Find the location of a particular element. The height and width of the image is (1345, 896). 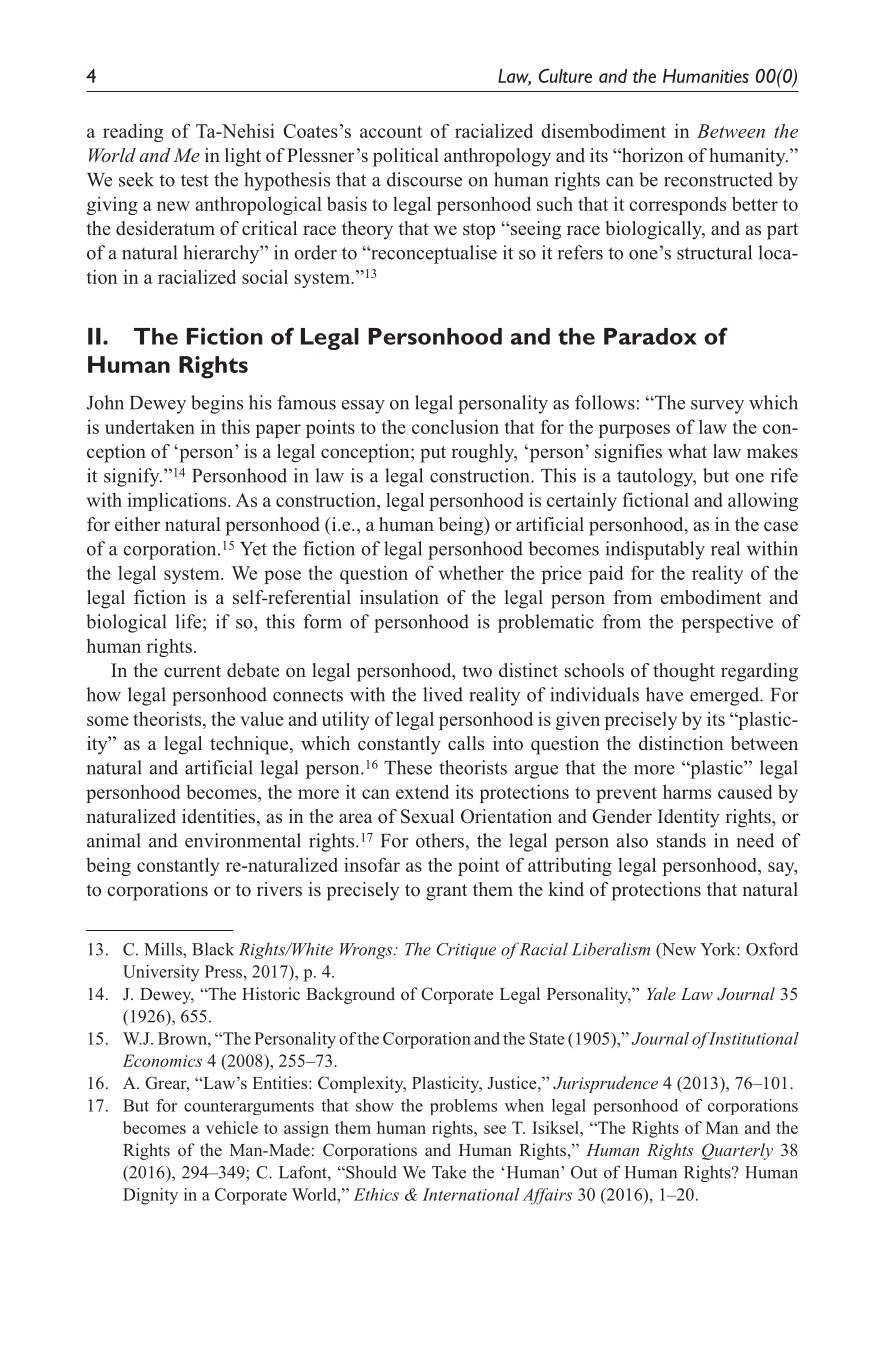

reading is located at coordinates (133, 132).
